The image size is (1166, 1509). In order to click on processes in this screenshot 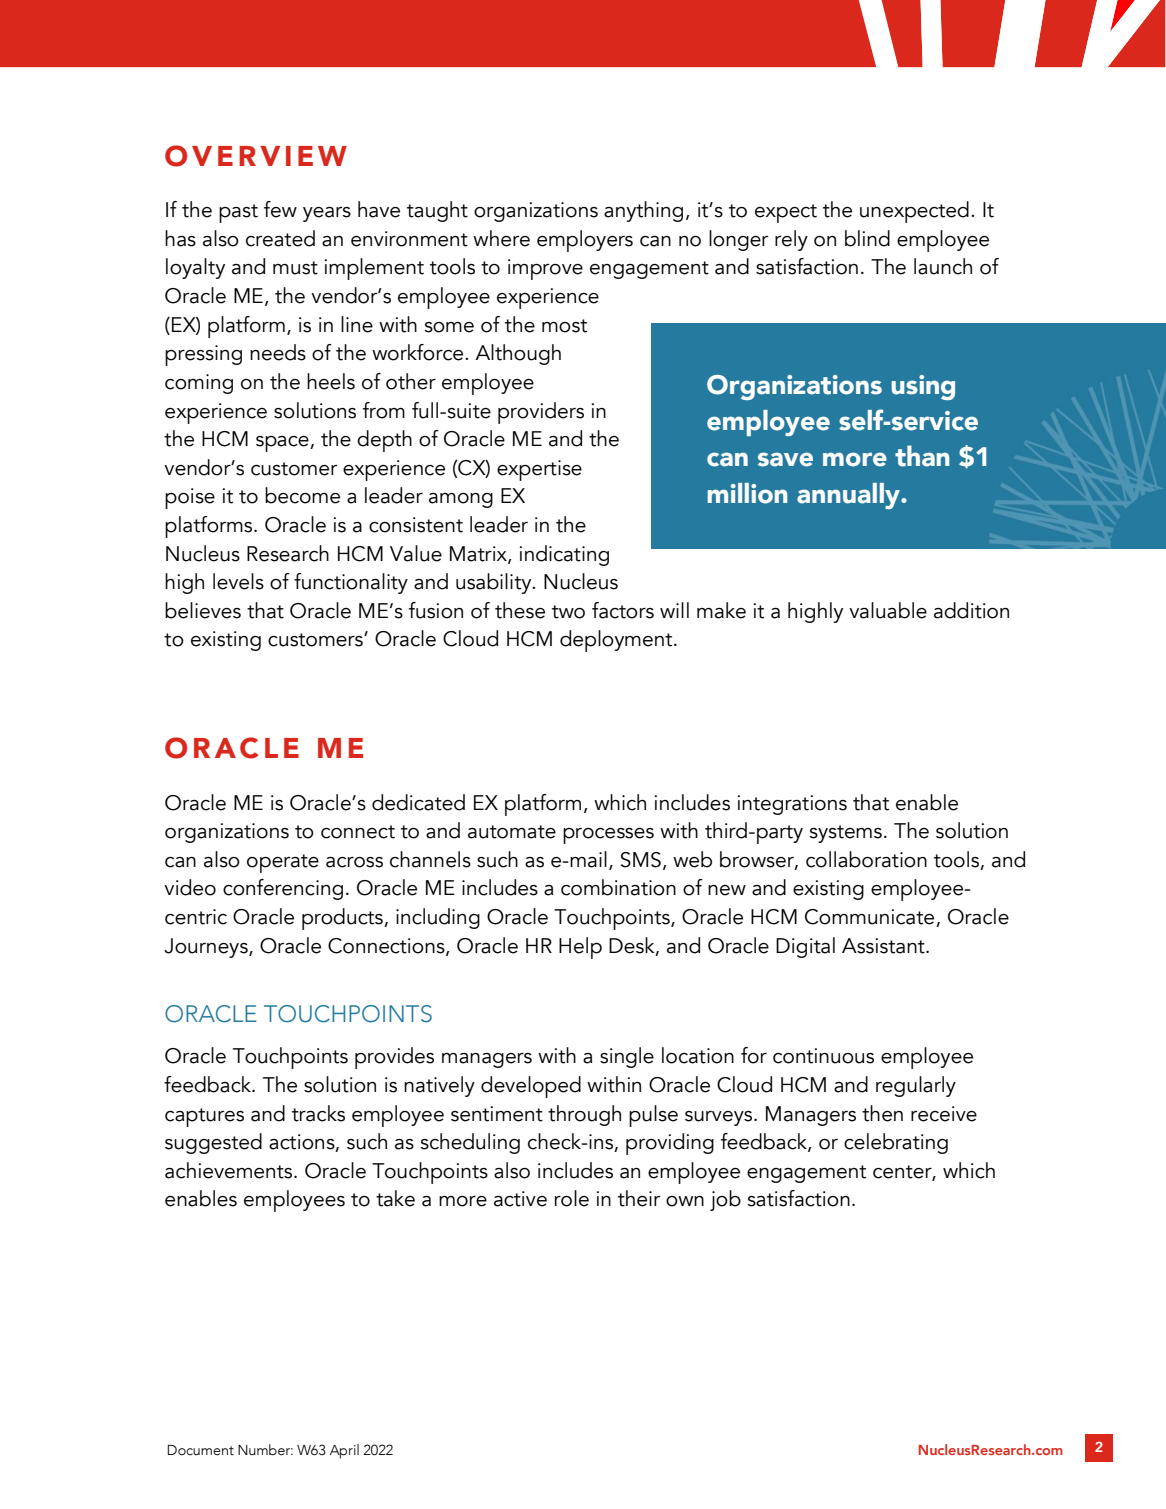, I will do `click(608, 836)`.
